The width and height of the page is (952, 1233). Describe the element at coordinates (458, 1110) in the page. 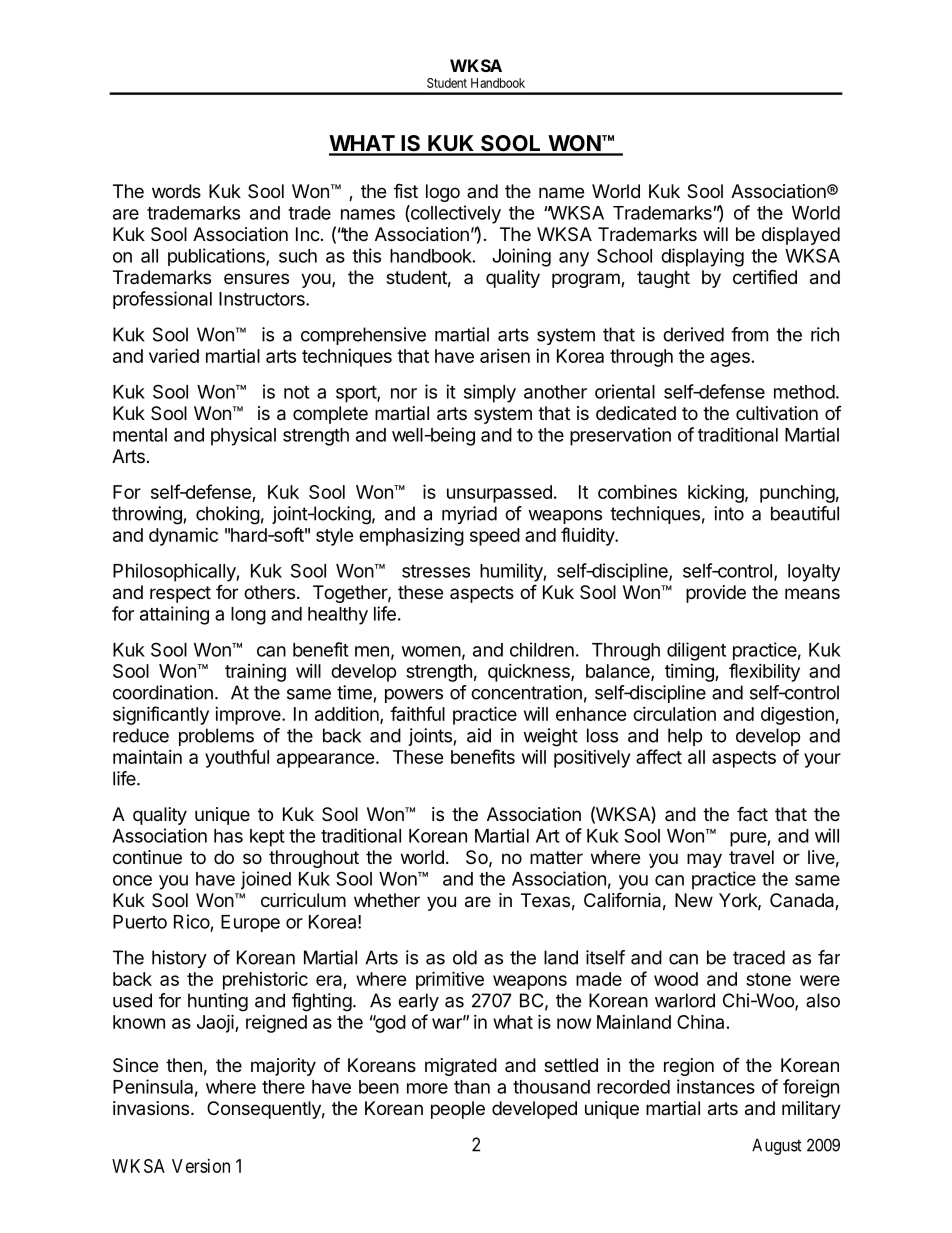

I see `people` at that location.
